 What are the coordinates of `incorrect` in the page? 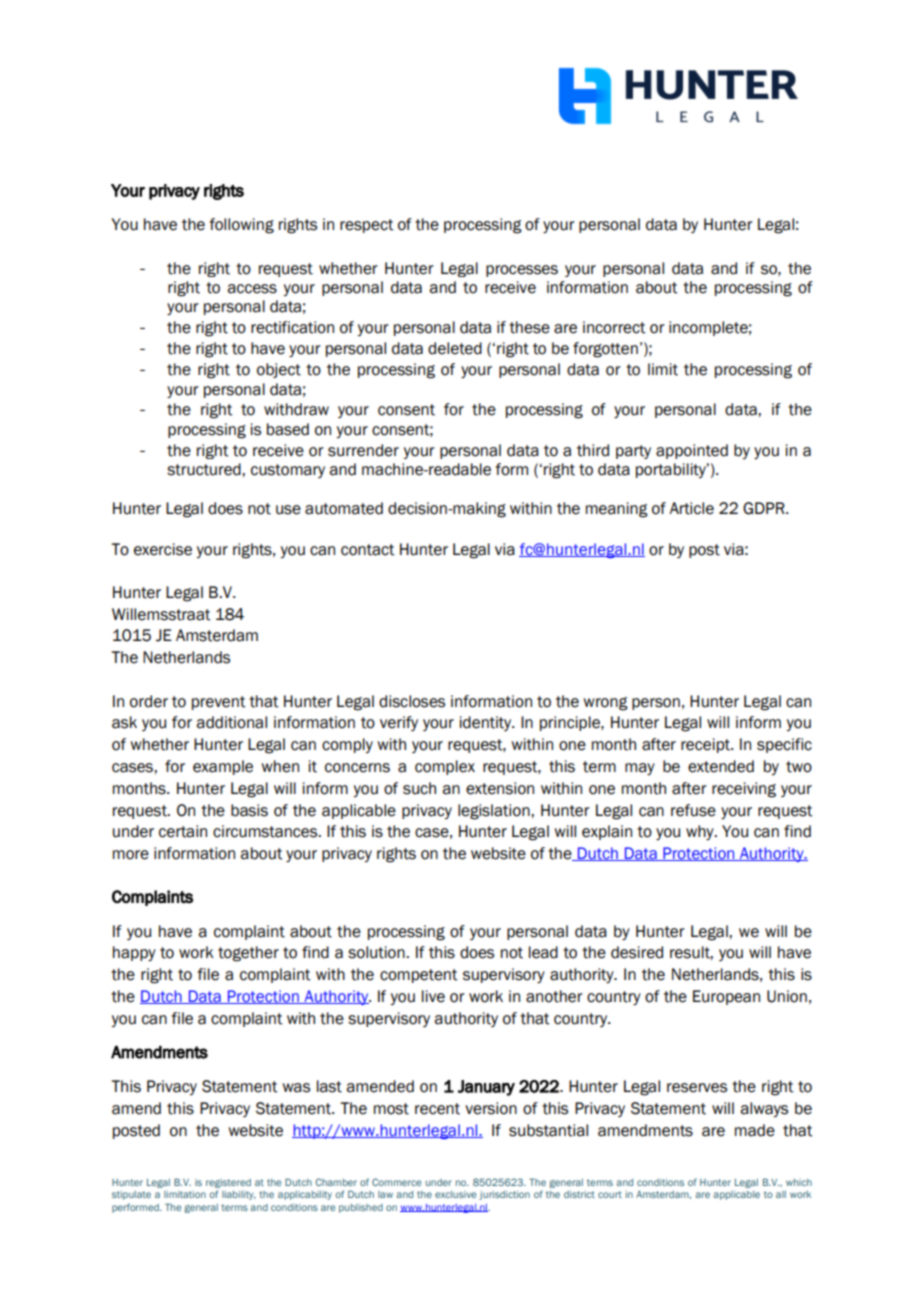 It's located at (614, 327).
